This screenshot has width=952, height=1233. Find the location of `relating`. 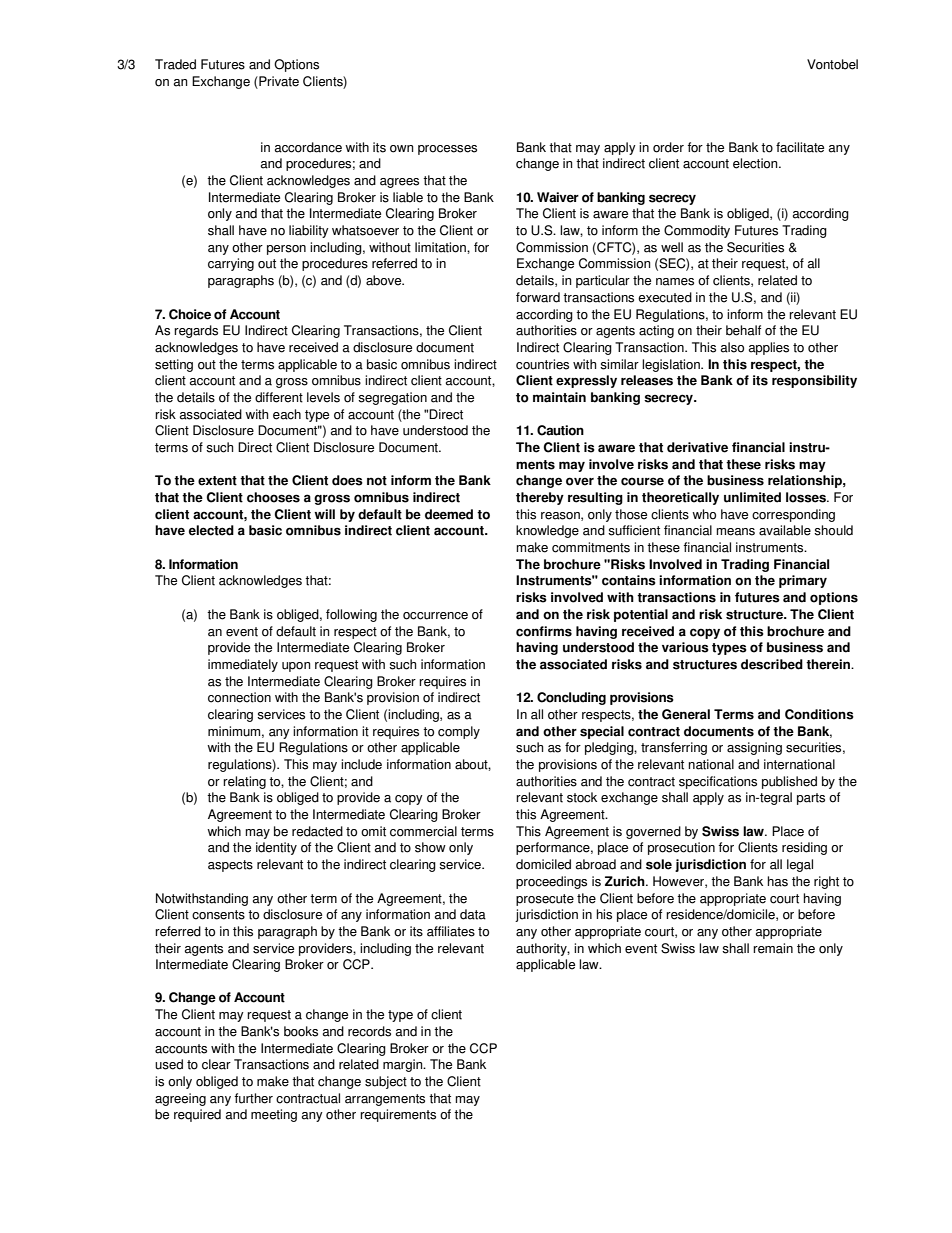

relating is located at coordinates (244, 782).
